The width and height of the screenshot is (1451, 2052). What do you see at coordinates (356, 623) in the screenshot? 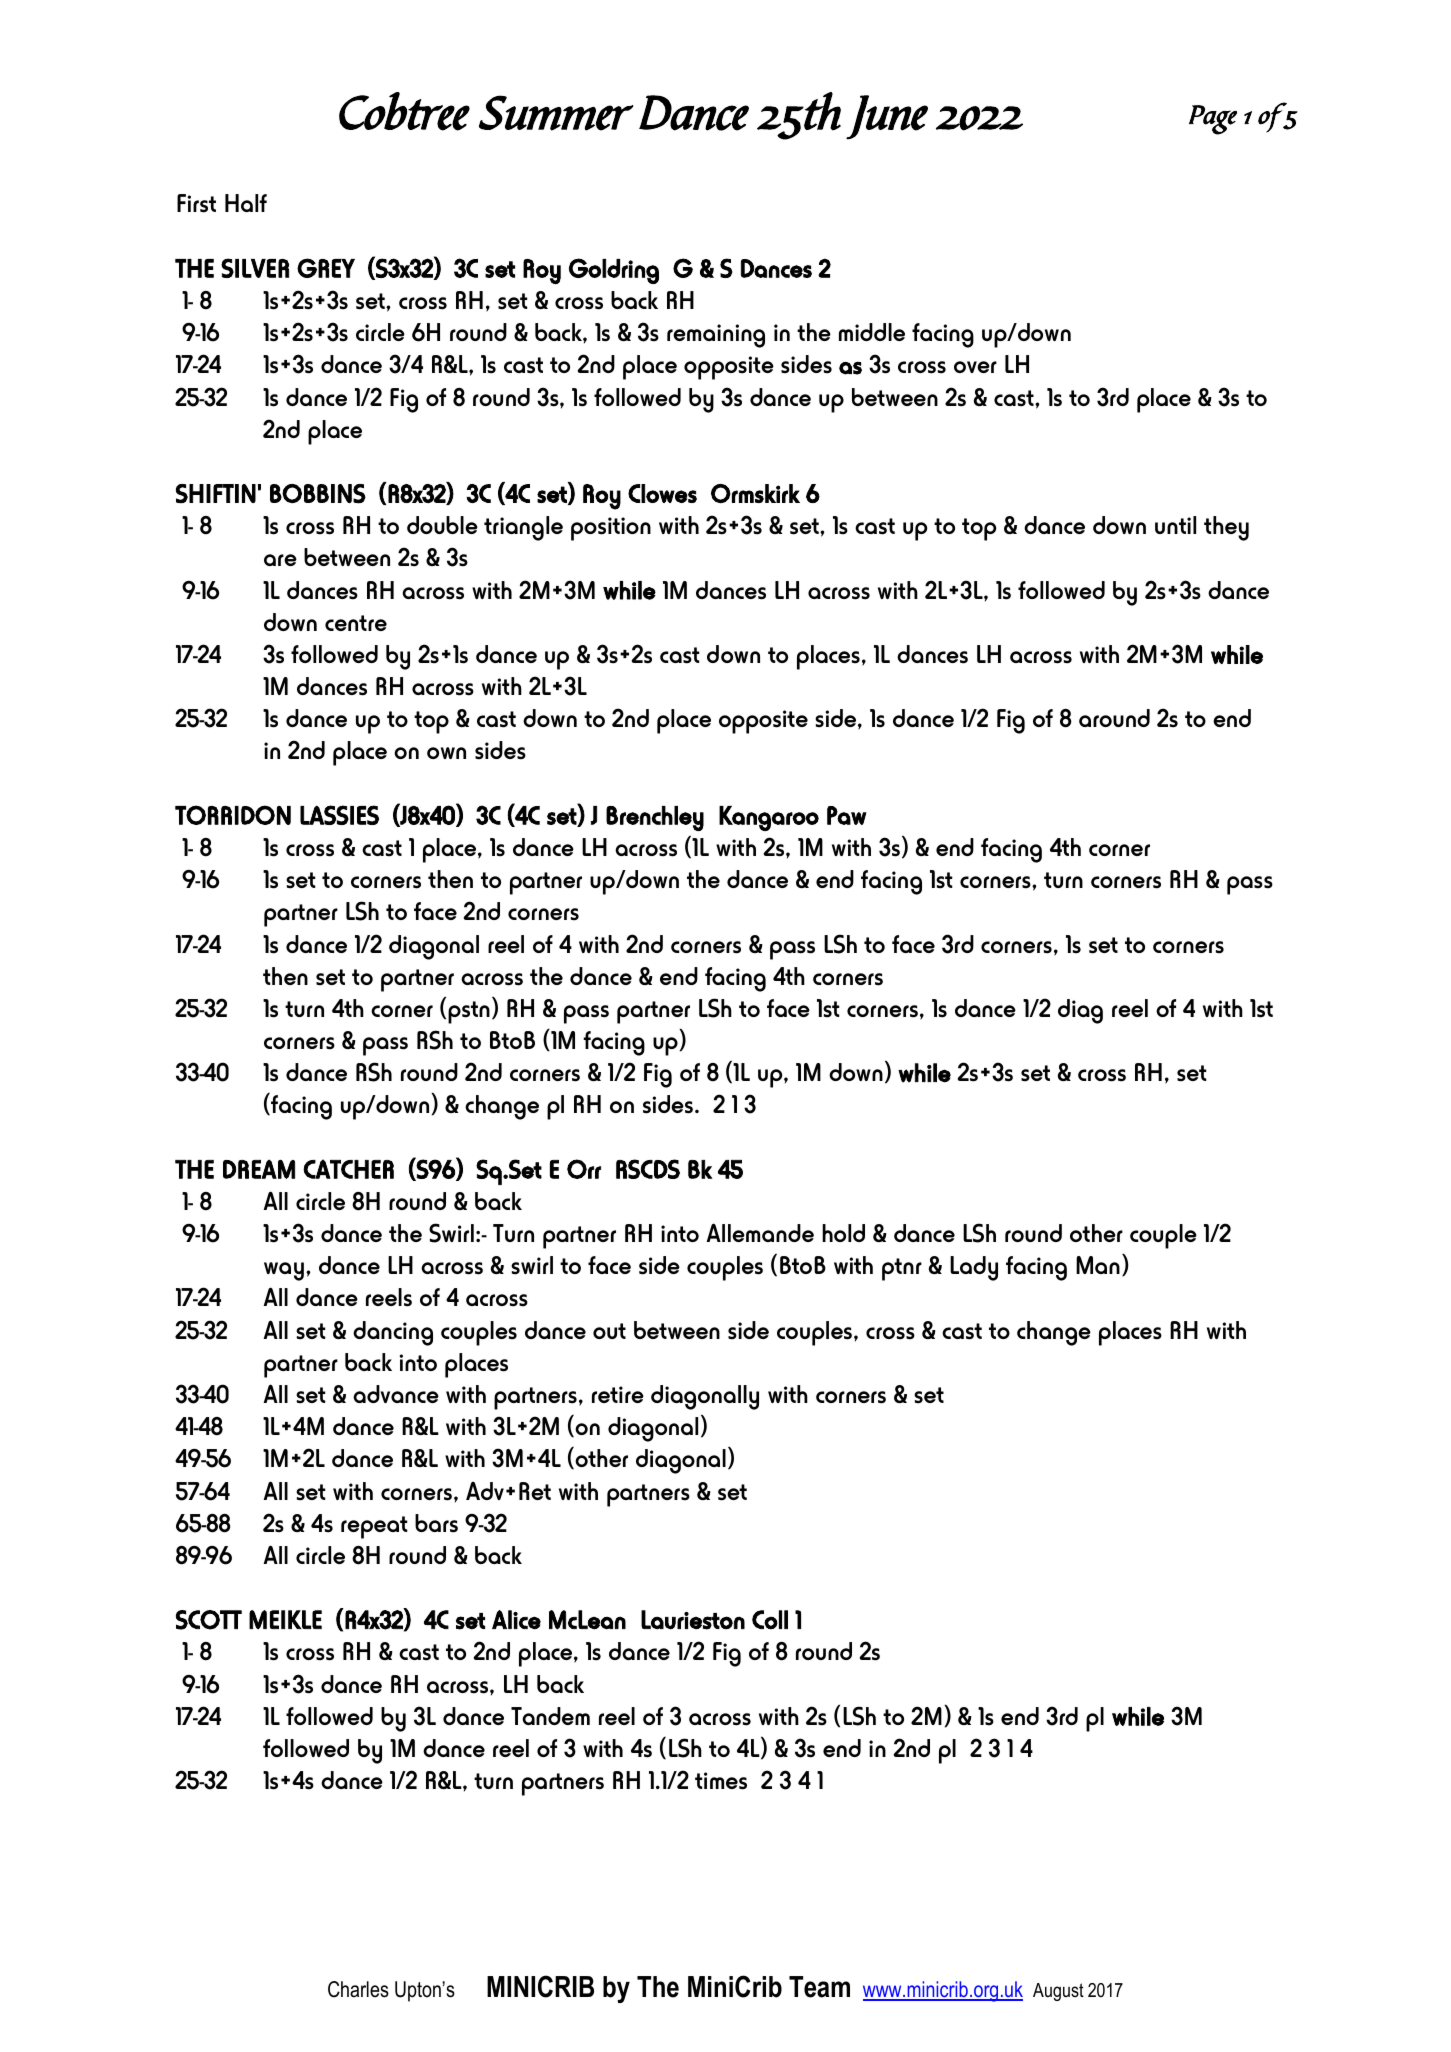
I see `centre` at bounding box center [356, 623].
